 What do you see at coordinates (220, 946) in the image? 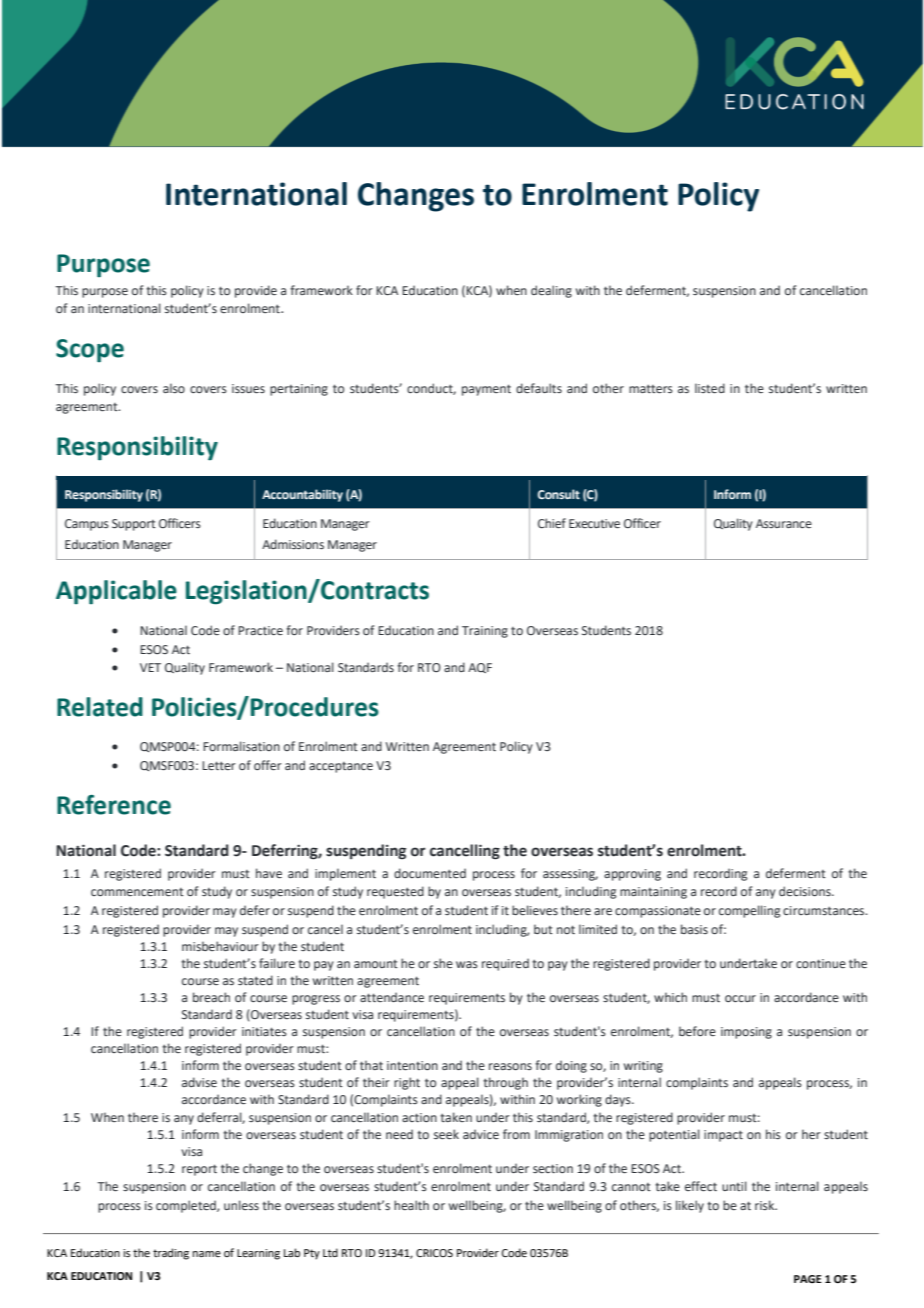
I see `misbehaviour` at bounding box center [220, 946].
